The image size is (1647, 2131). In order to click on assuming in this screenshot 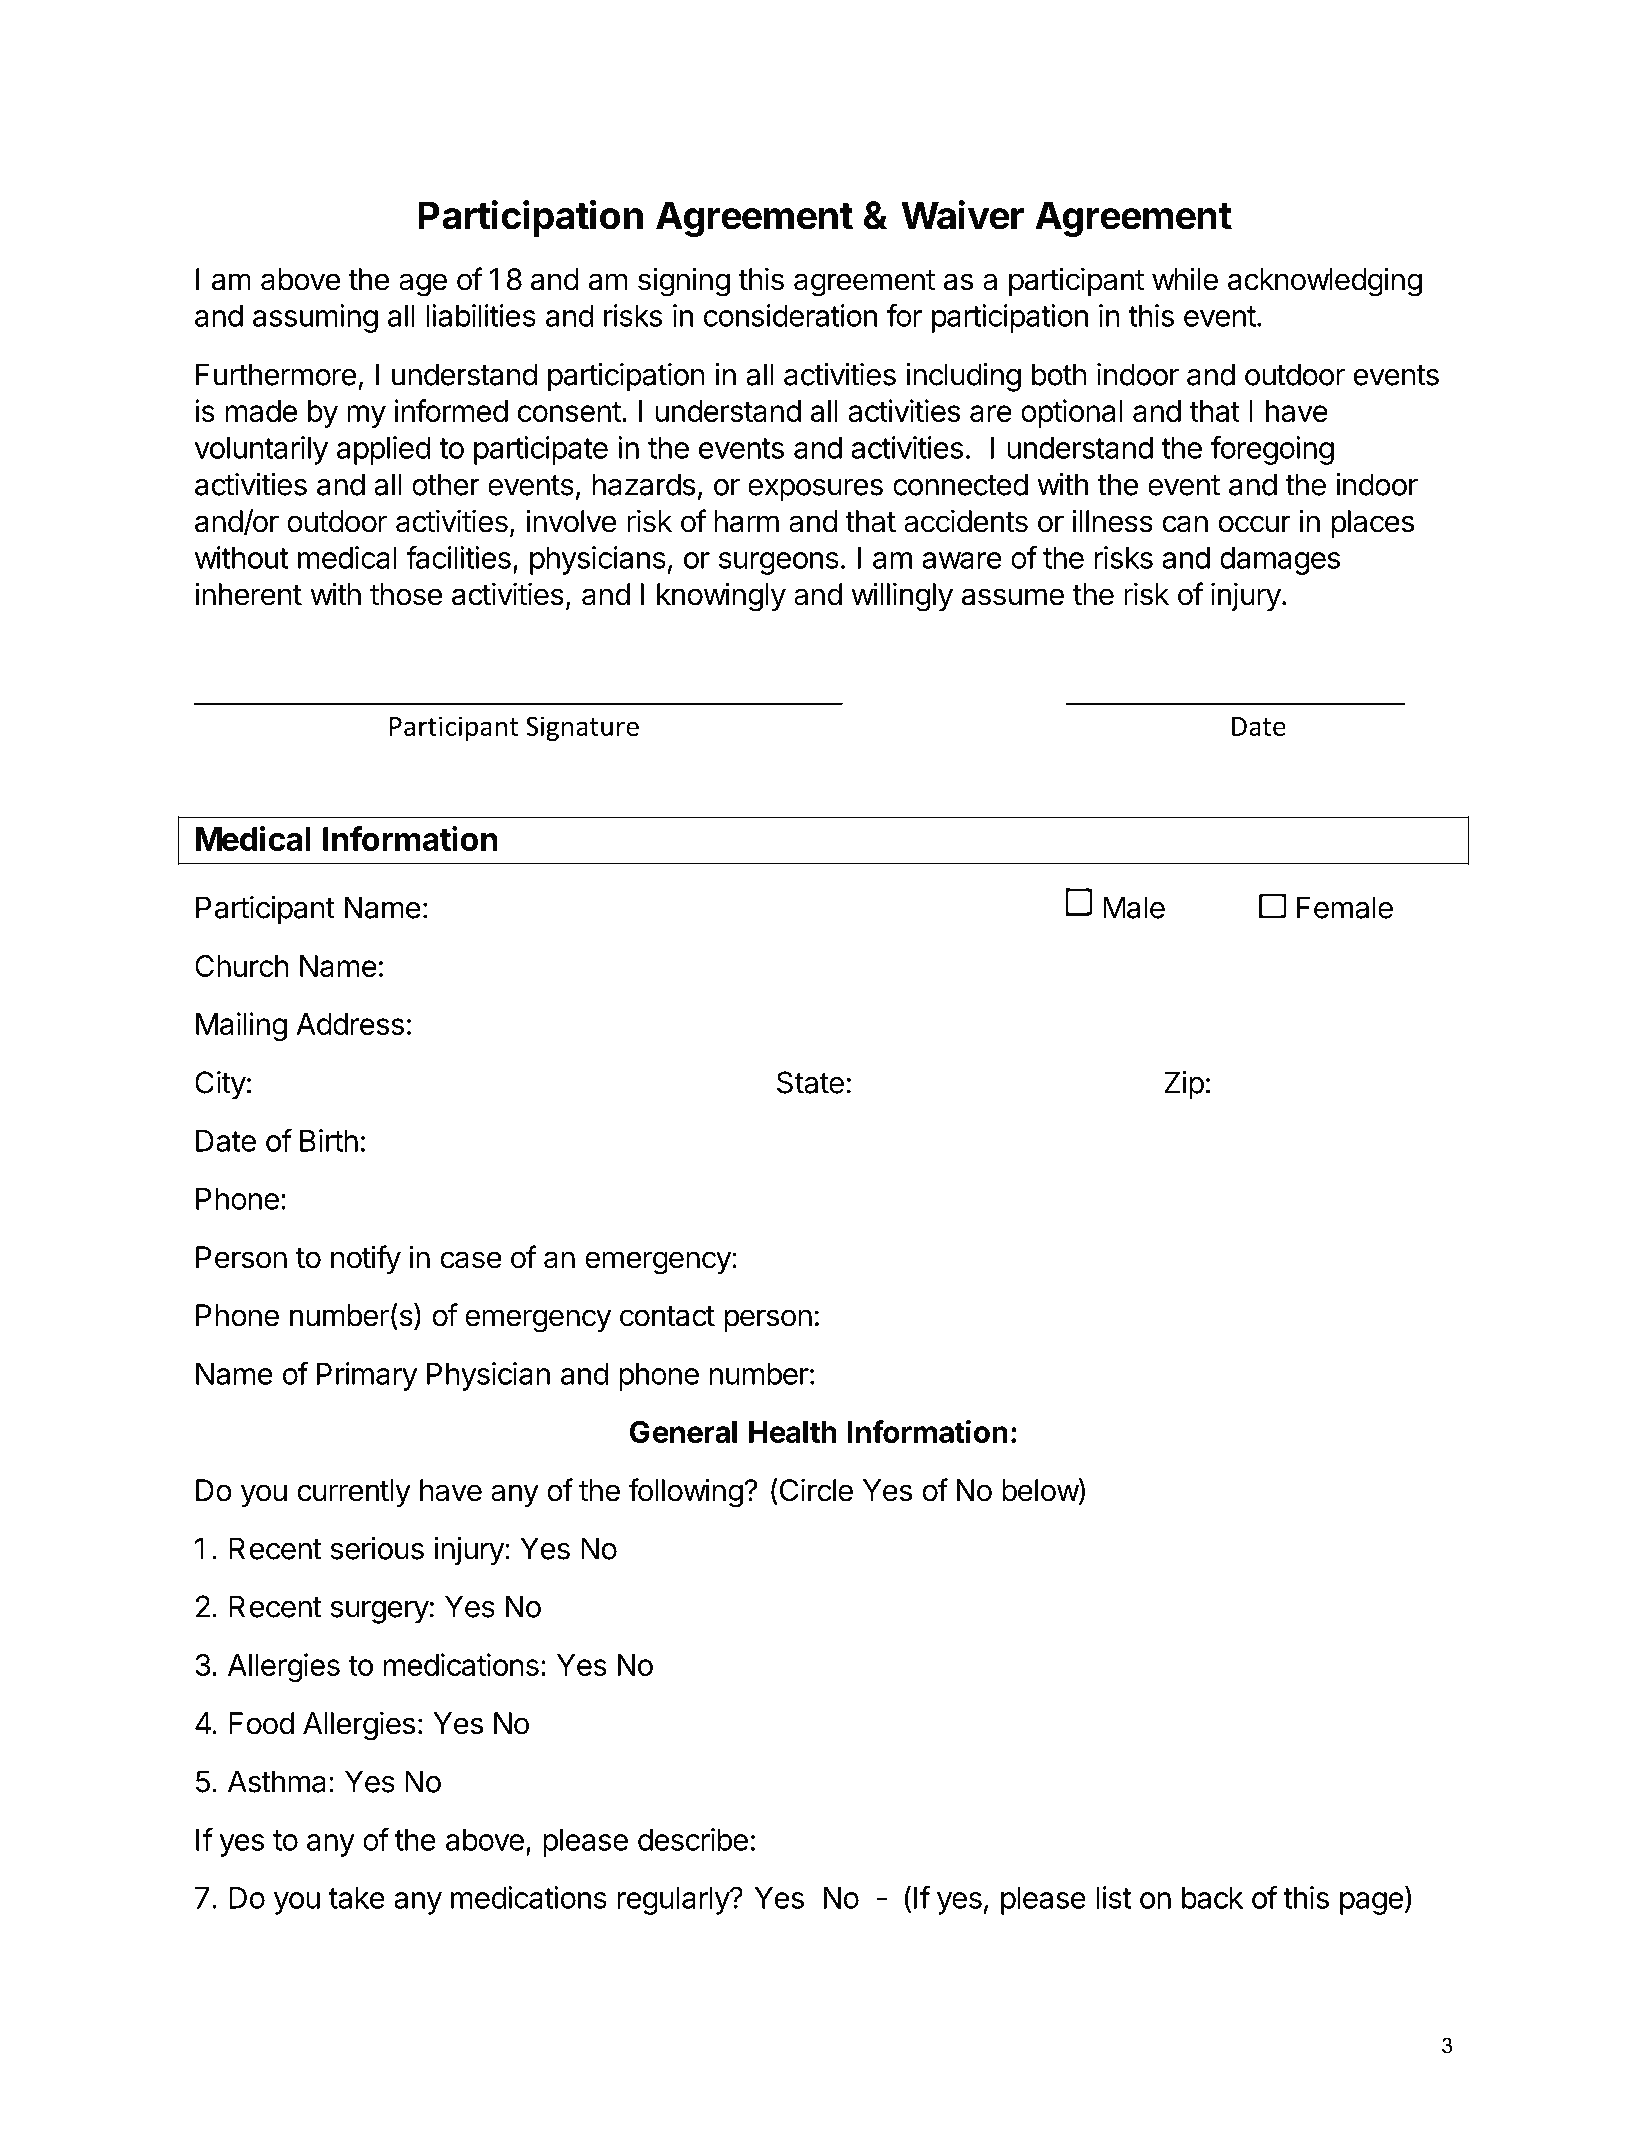, I will do `click(315, 318)`.
